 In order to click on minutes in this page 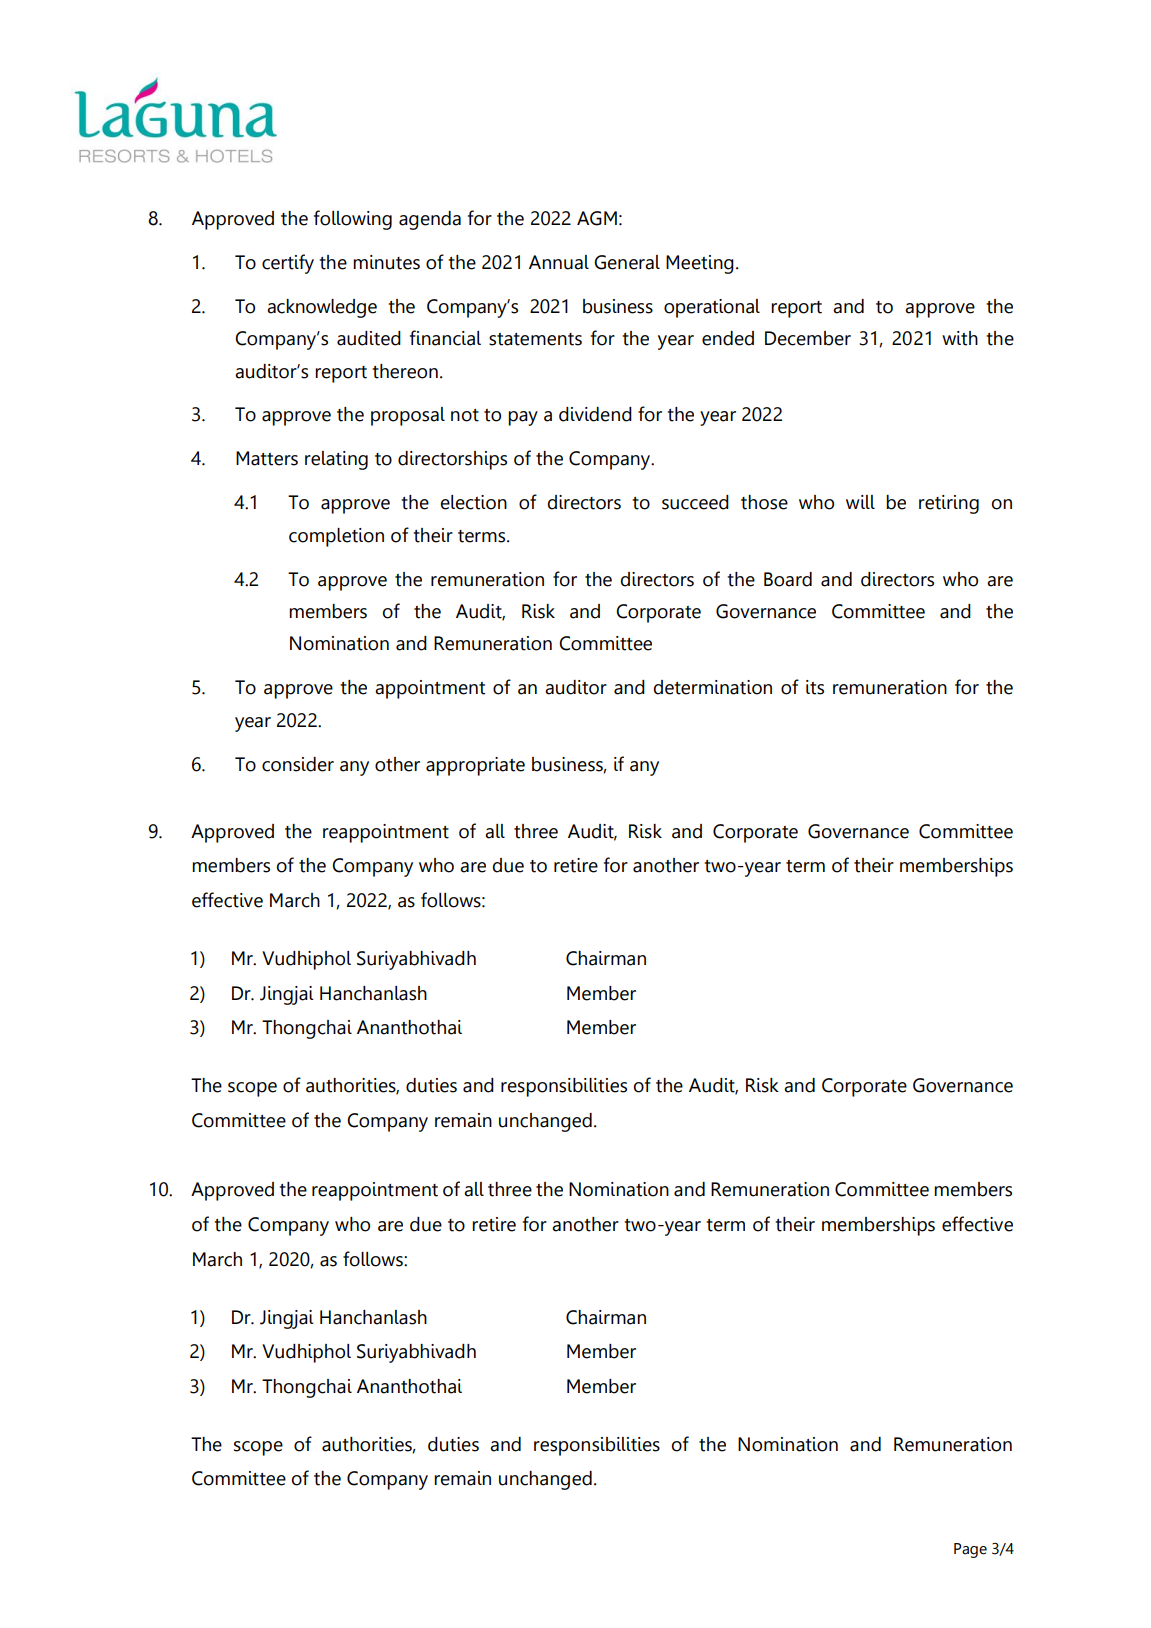, I will do `click(386, 262)`.
